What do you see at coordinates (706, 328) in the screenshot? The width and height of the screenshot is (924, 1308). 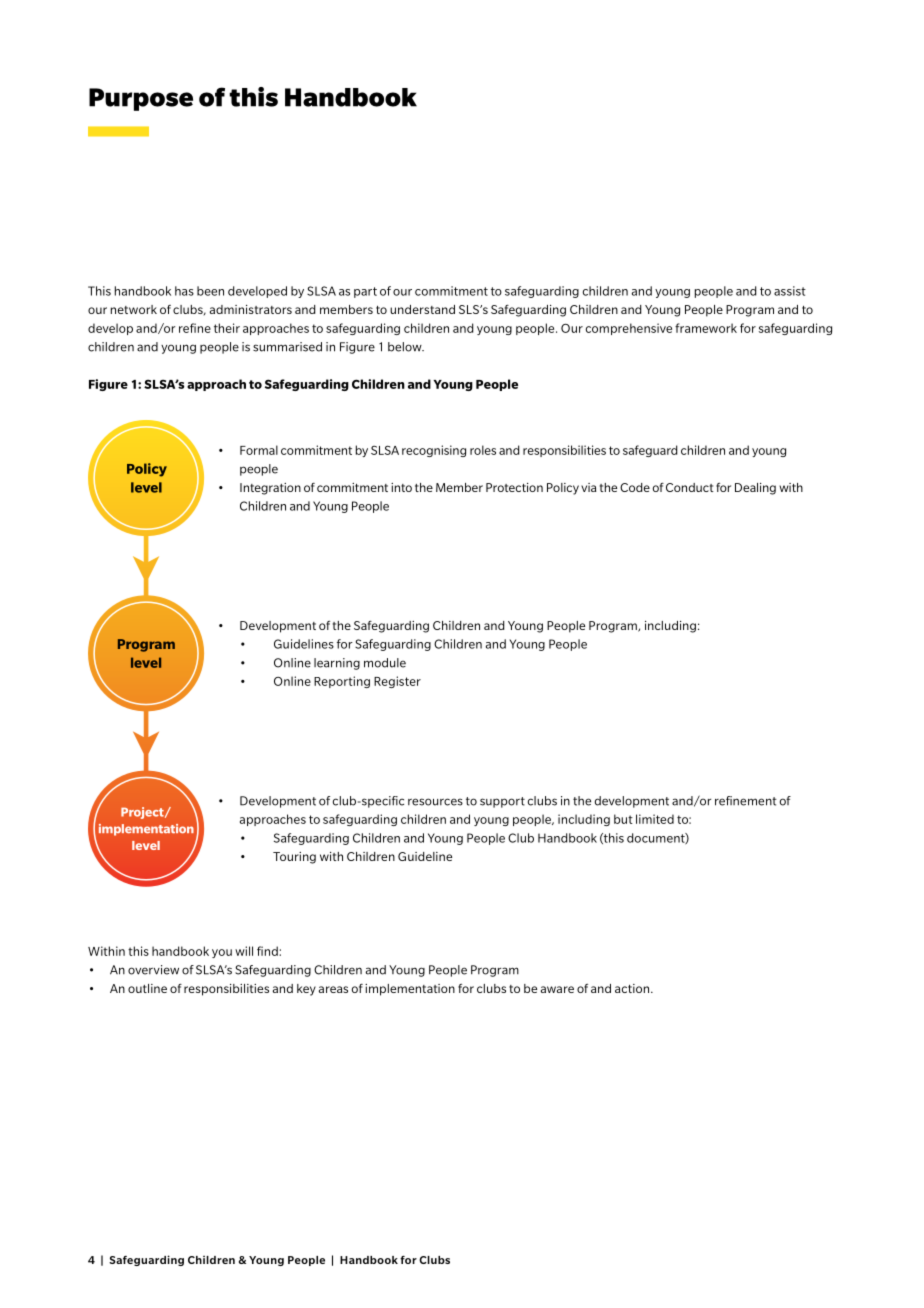 I see `framework` at bounding box center [706, 328].
